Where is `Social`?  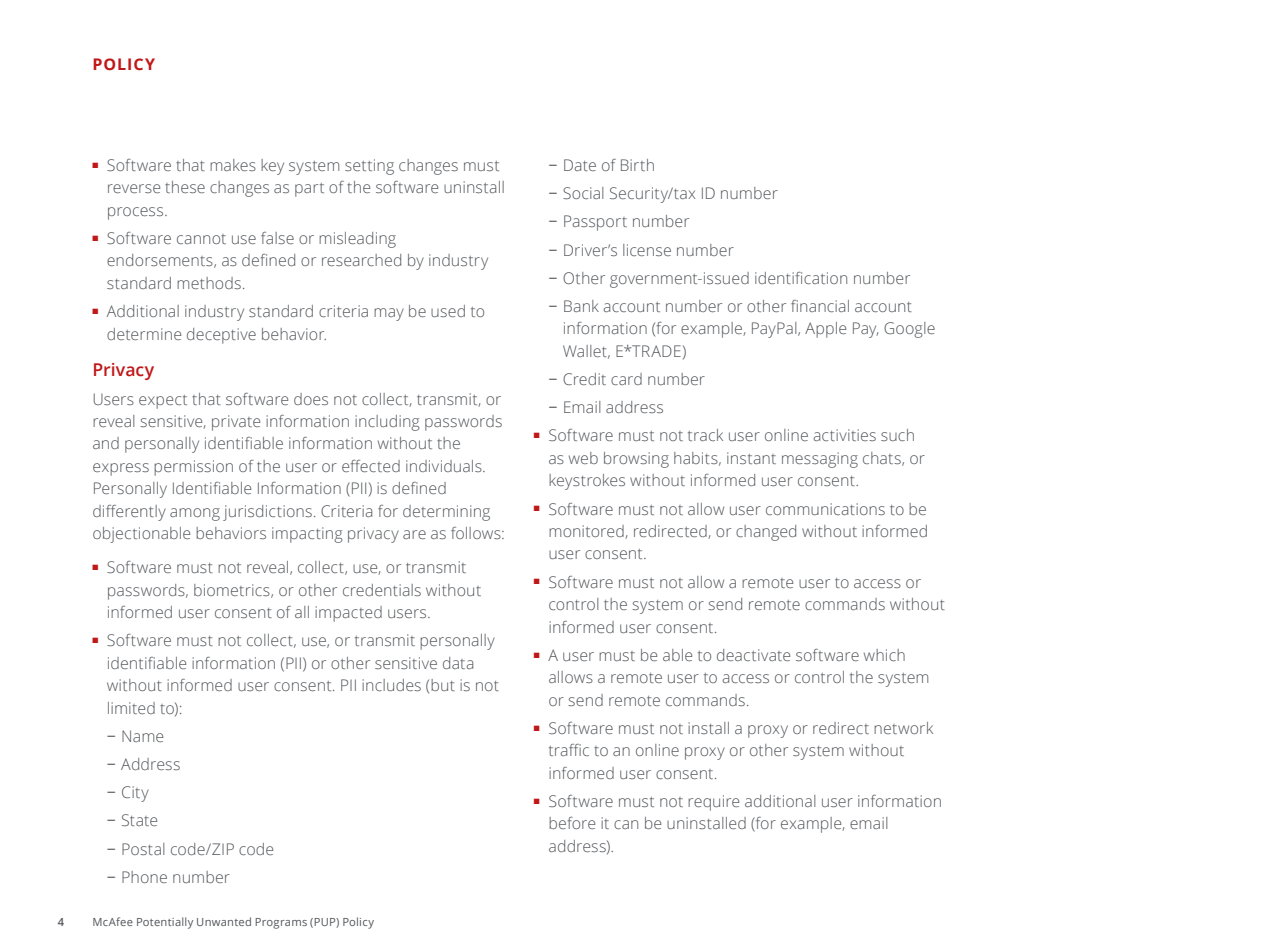
Social is located at coordinates (583, 193).
